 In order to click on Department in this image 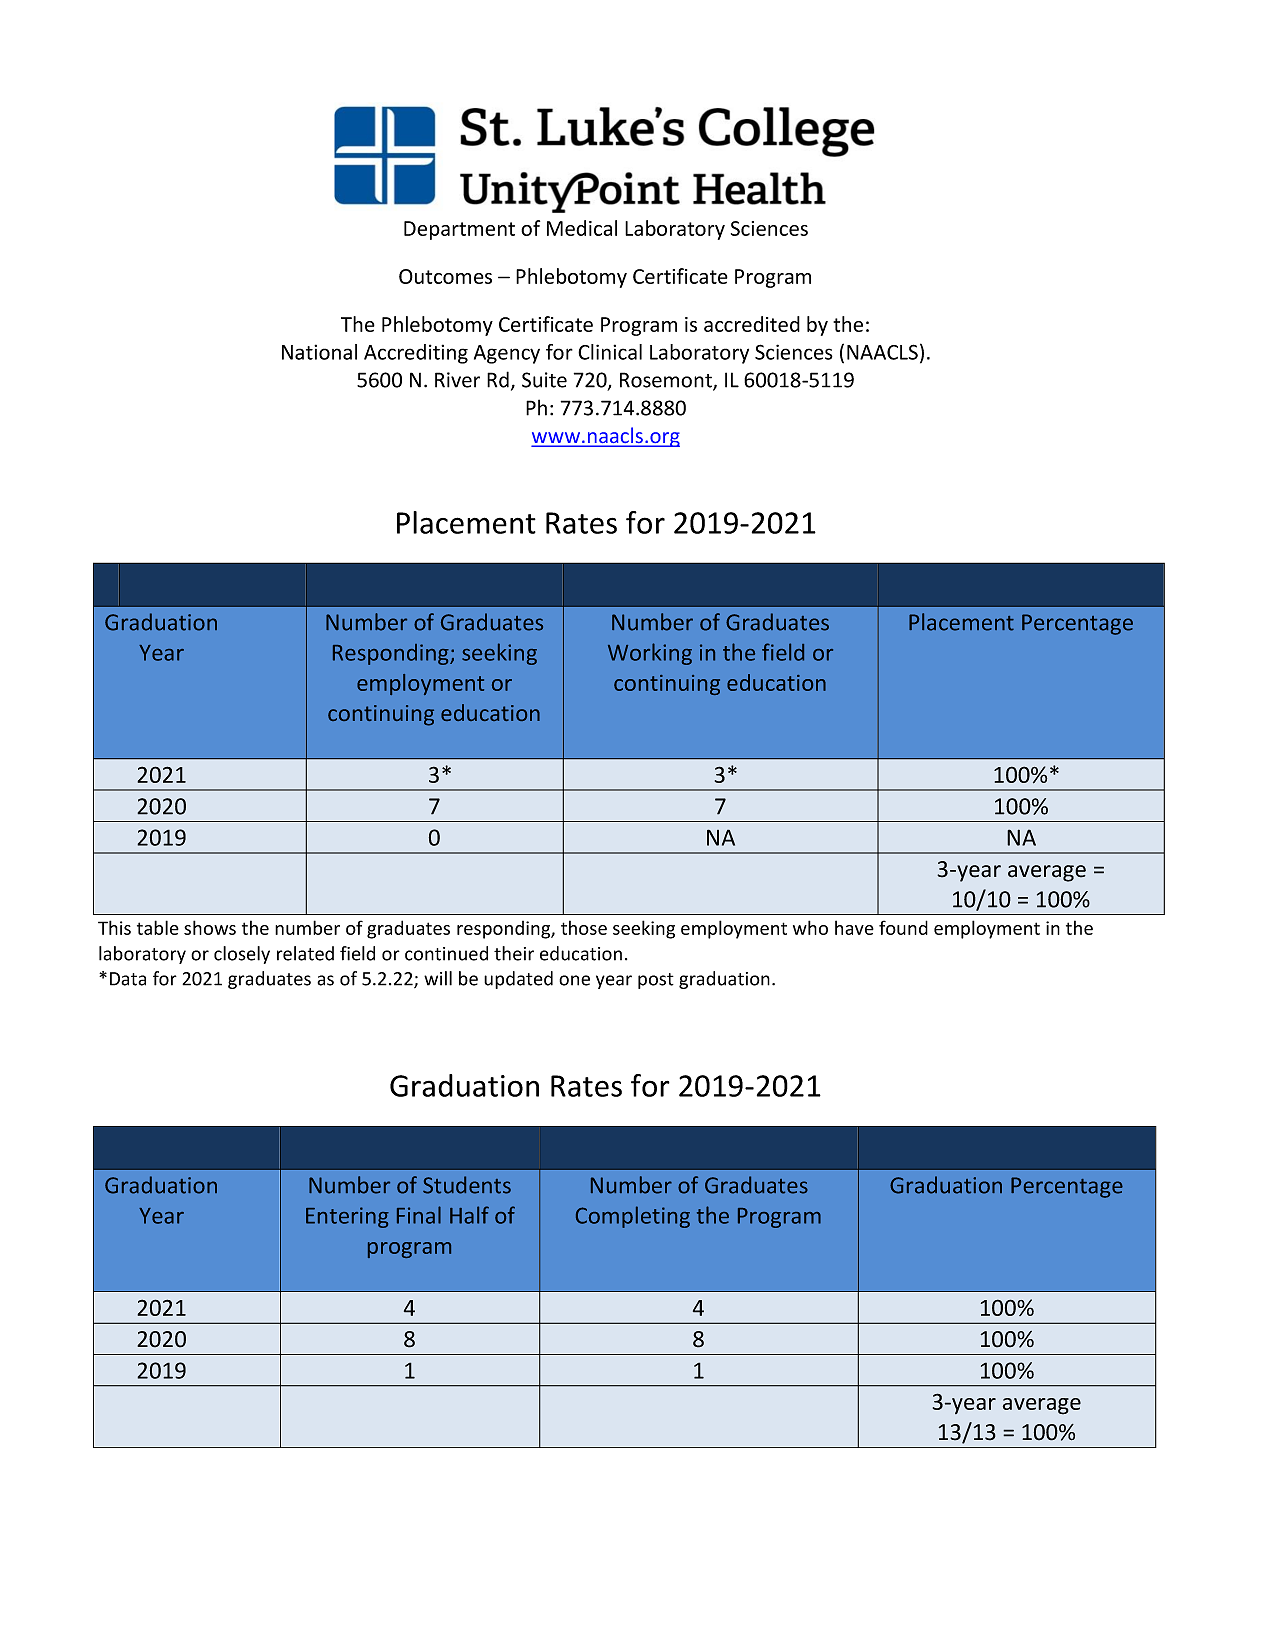, I will do `click(459, 230)`.
